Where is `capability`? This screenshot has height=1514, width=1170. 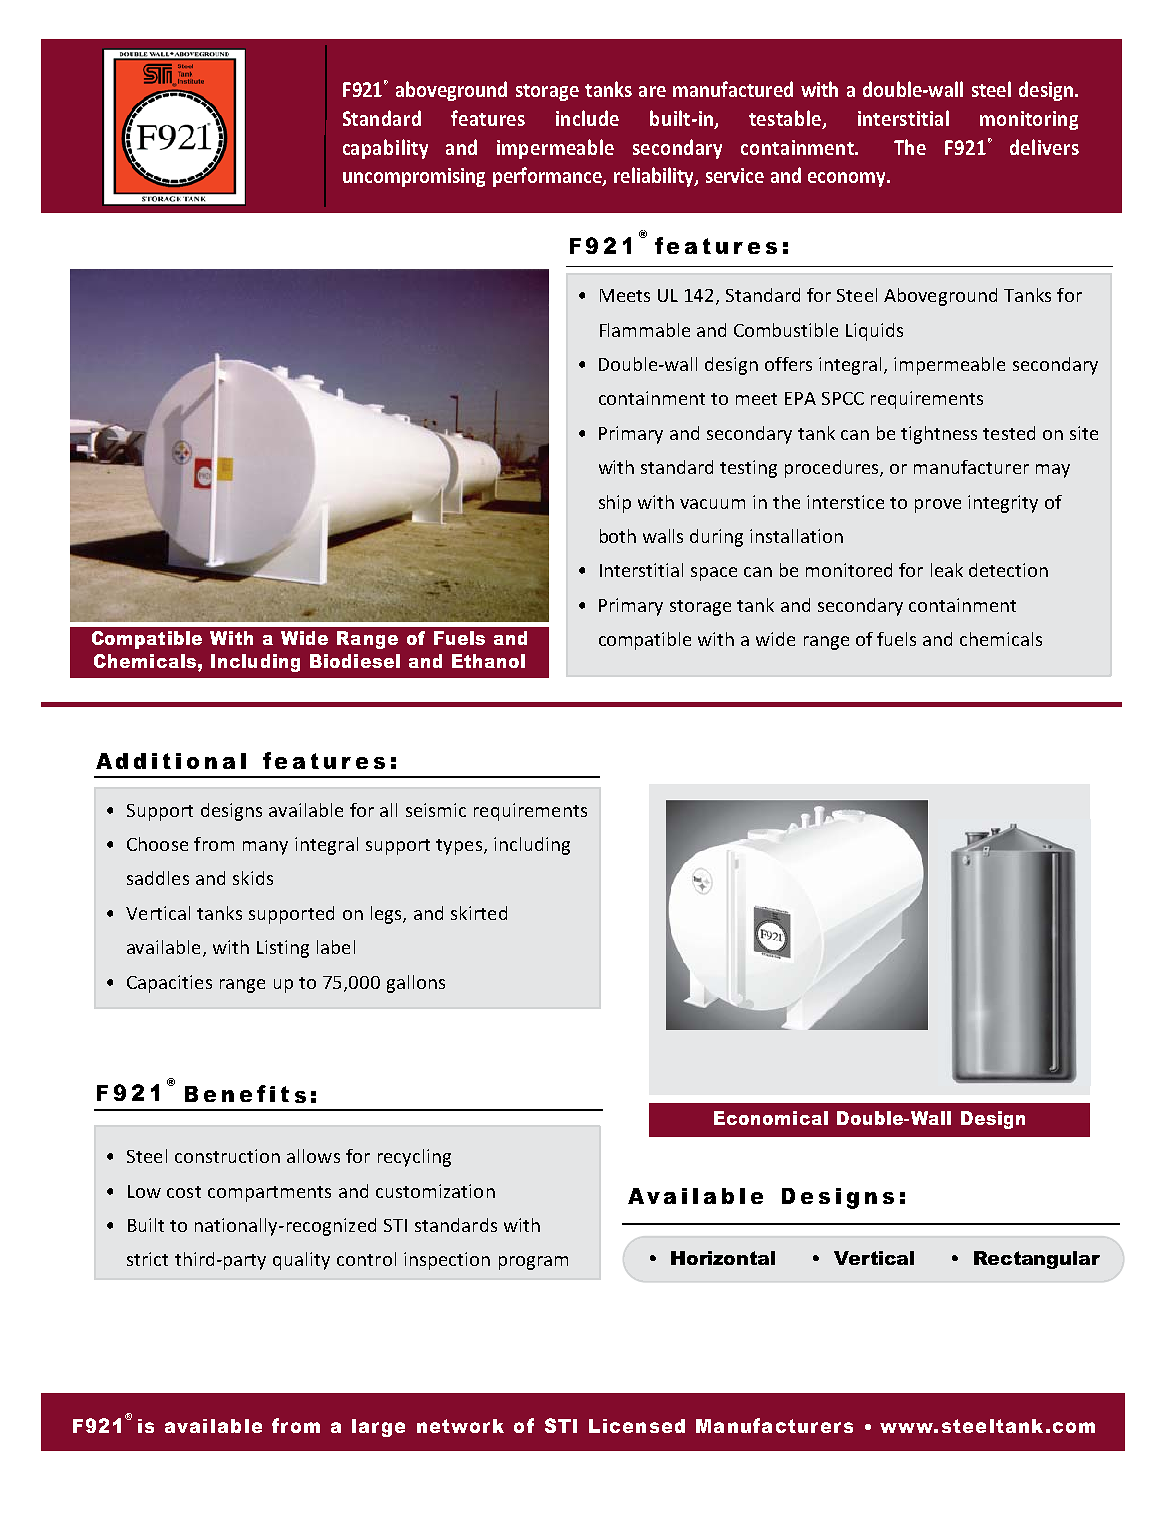
capability is located at coordinates (385, 149).
